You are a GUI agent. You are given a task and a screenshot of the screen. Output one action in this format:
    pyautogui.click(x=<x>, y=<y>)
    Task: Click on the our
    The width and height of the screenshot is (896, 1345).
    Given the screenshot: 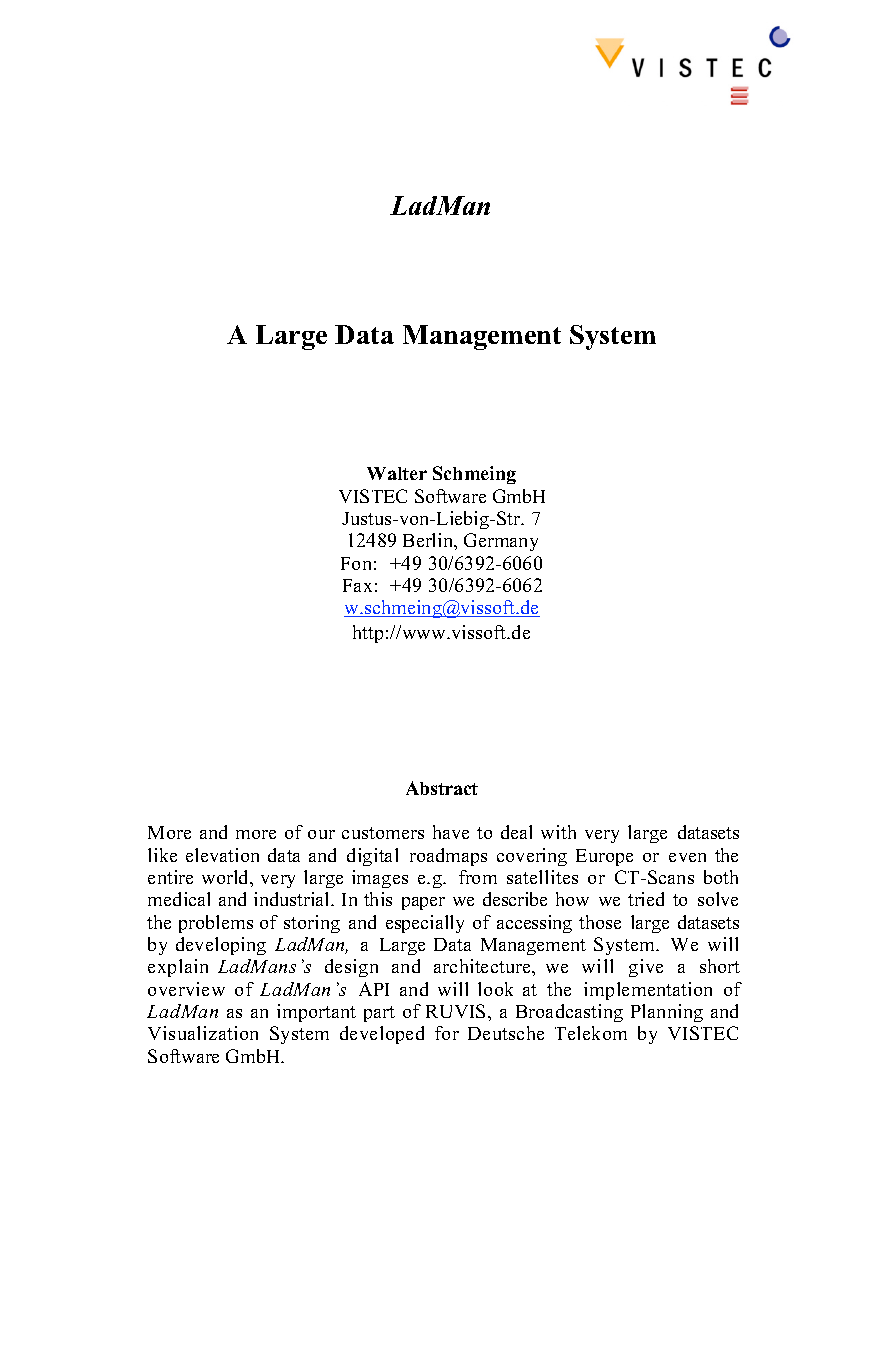 What is the action you would take?
    pyautogui.click(x=321, y=834)
